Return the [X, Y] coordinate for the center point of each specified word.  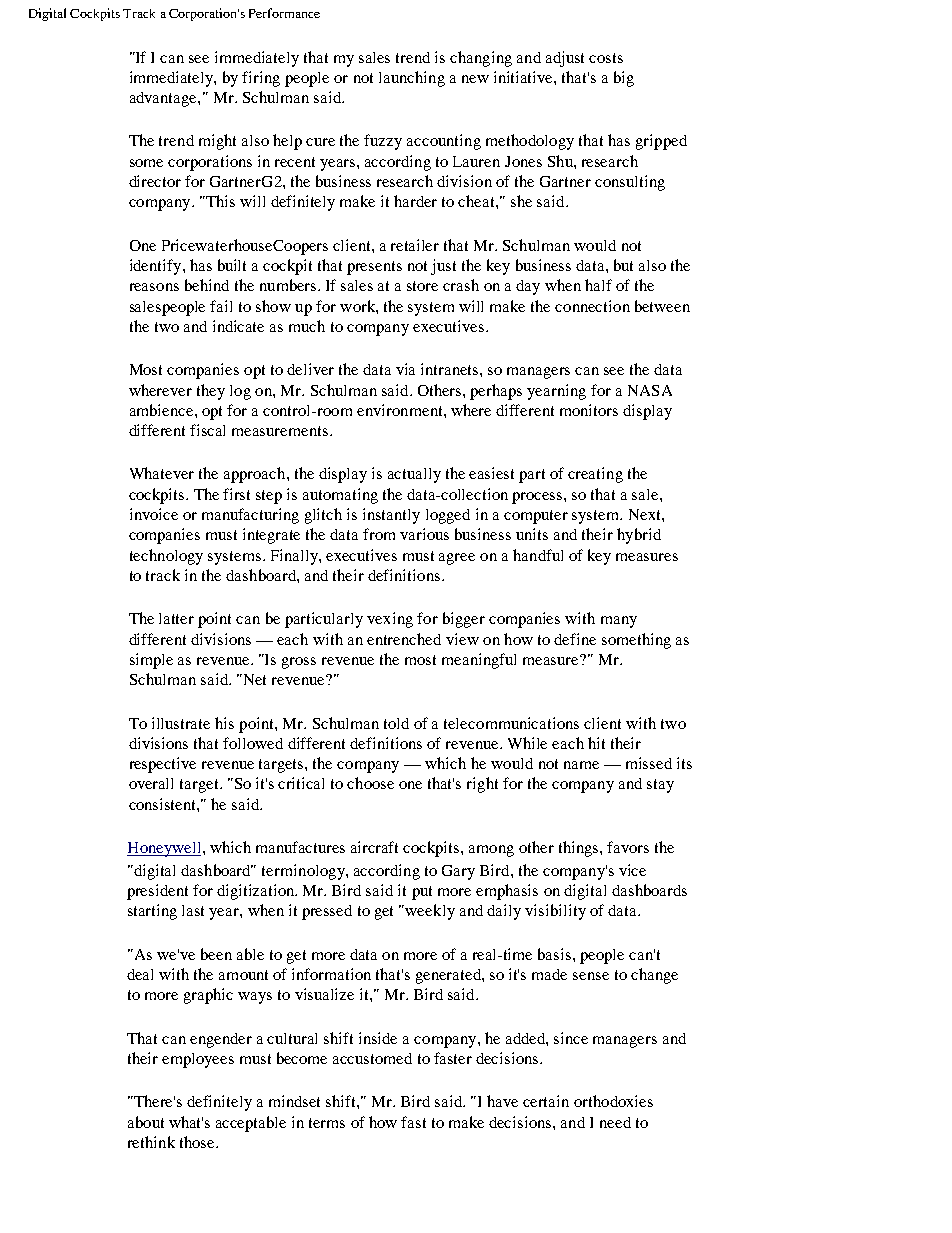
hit [596, 743]
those [198, 1142]
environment [401, 410]
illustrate [181, 723]
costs [606, 58]
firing [261, 79]
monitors [589, 410]
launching [412, 79]
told [396, 723]
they [211, 392]
